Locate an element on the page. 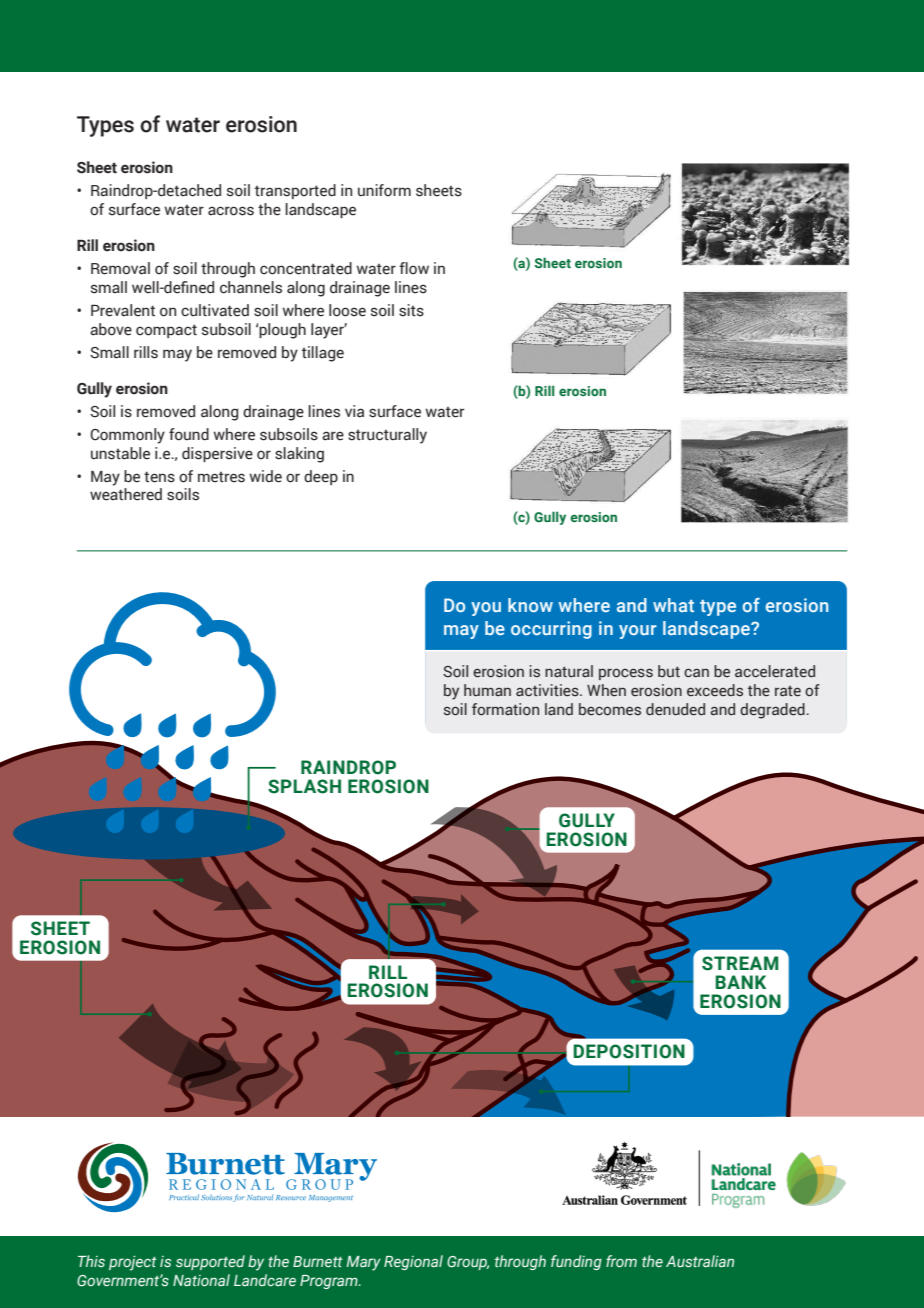 The image size is (924, 1308). weathered is located at coordinates (126, 494).
